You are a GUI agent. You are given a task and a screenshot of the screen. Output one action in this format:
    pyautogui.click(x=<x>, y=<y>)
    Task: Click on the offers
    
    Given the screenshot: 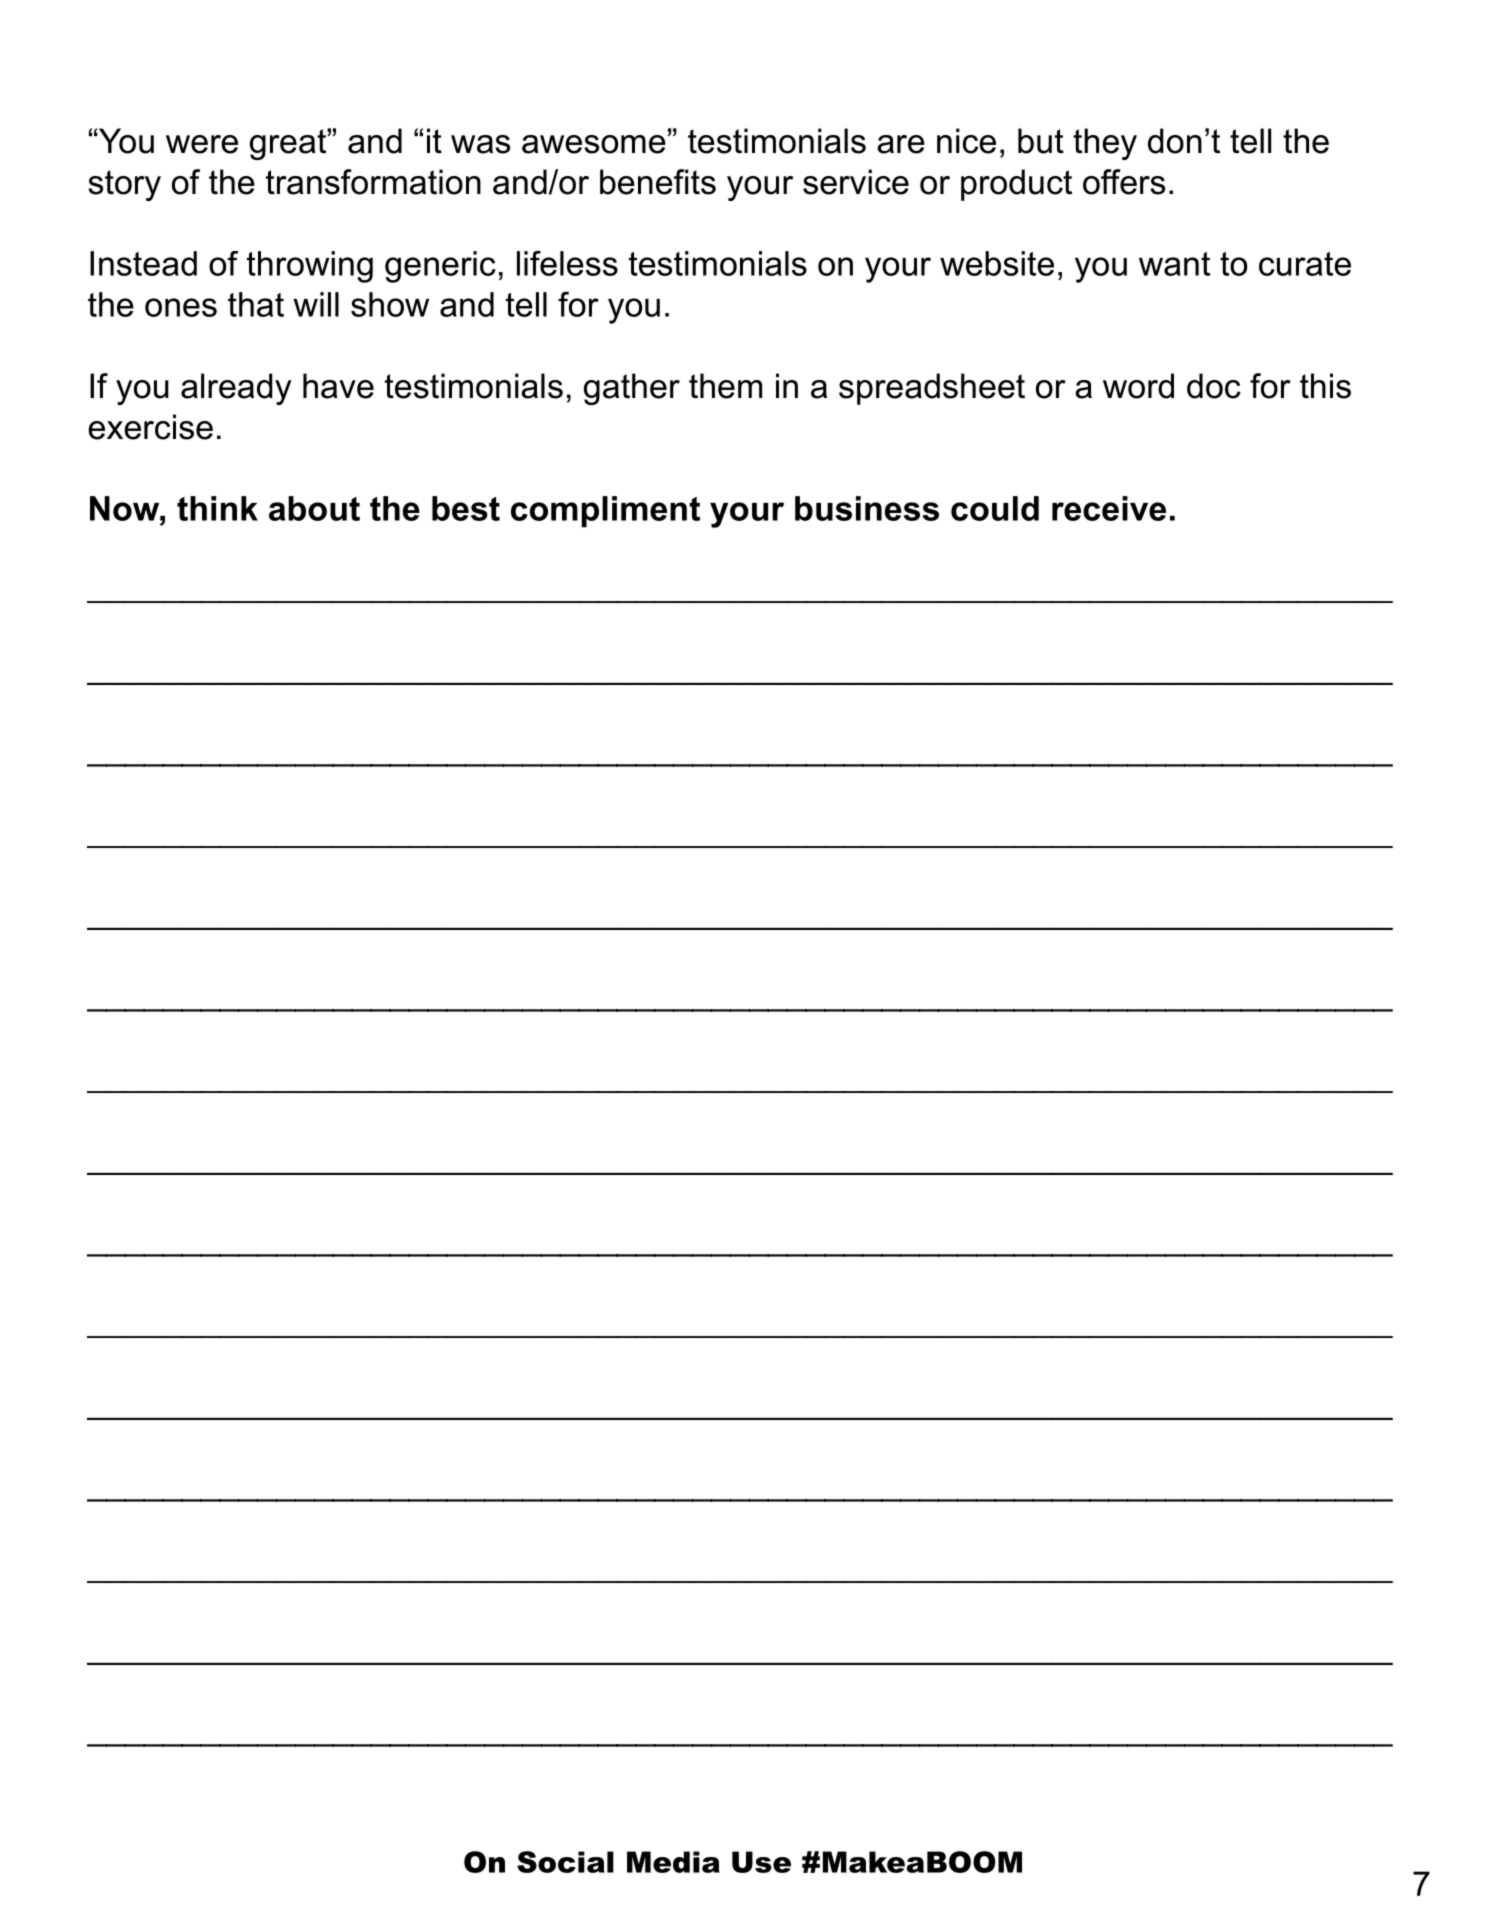 What is the action you would take?
    pyautogui.click(x=1124, y=182)
